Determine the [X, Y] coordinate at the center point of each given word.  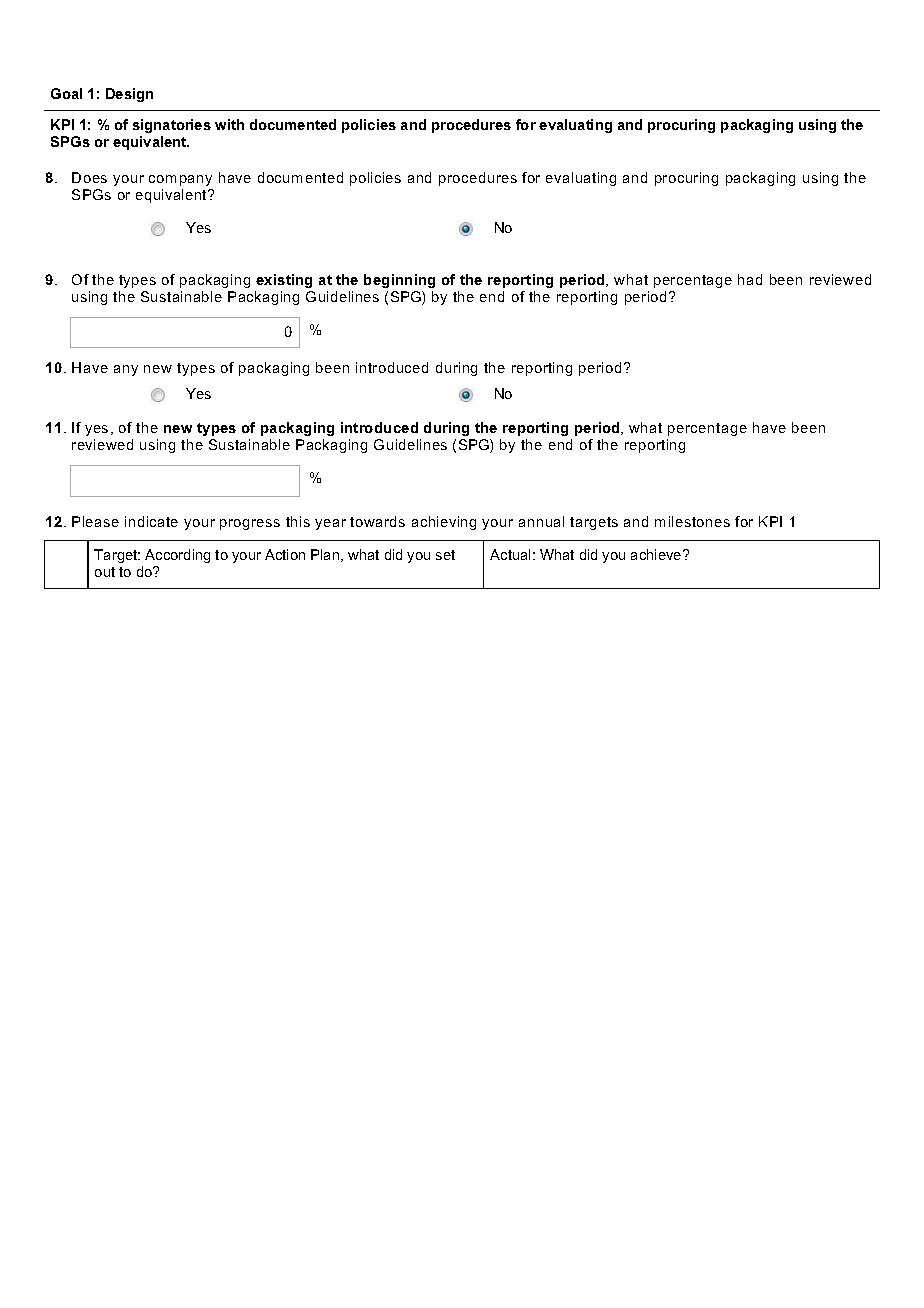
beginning [399, 281]
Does [89, 177]
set [445, 555]
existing [284, 281]
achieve [657, 554]
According [177, 556]
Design [129, 95]
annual [541, 521]
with [229, 124]
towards [377, 521]
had [750, 279]
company [180, 180]
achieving [444, 523]
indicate [151, 521]
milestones [692, 521]
